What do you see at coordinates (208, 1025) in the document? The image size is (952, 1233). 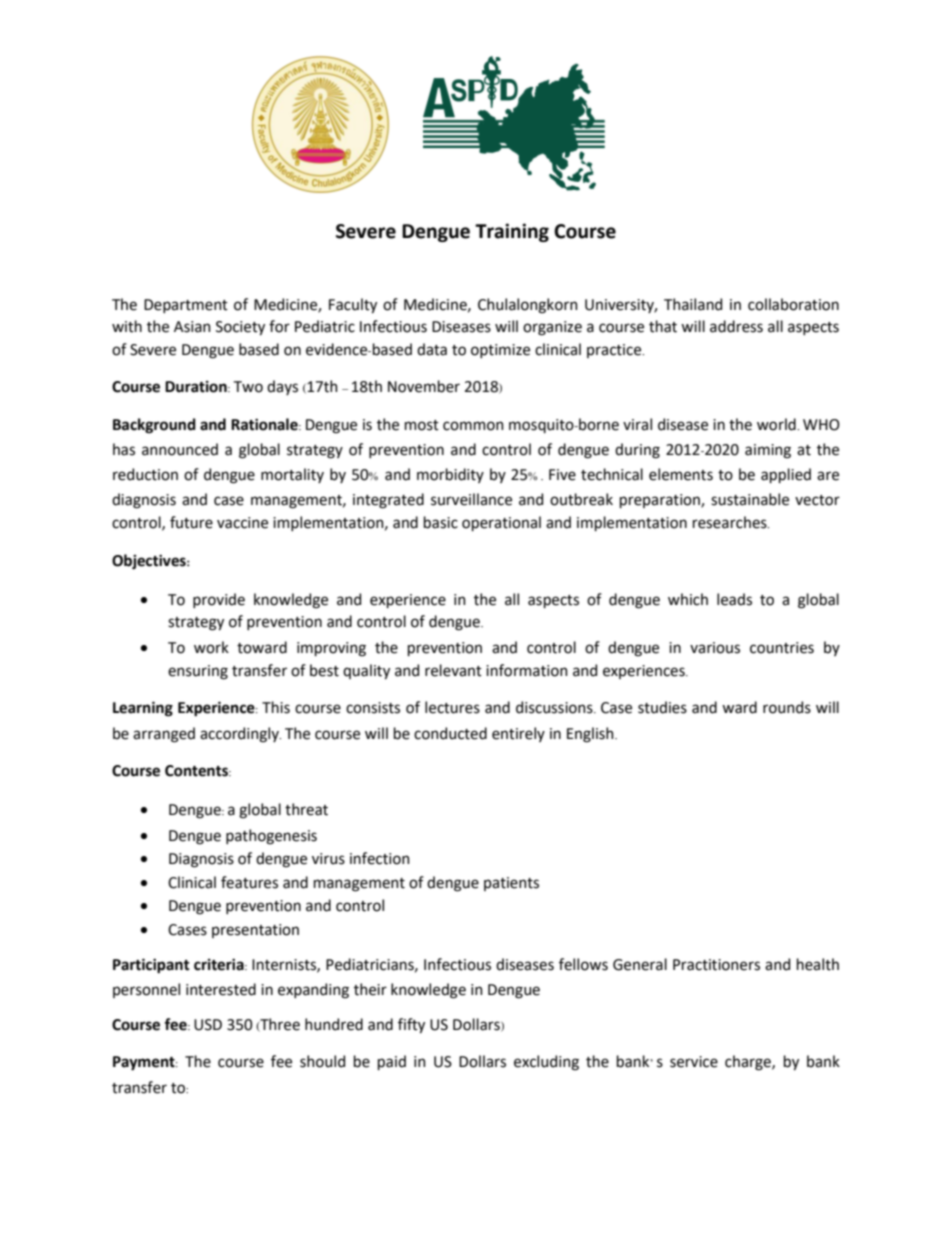 I see `USD` at bounding box center [208, 1025].
